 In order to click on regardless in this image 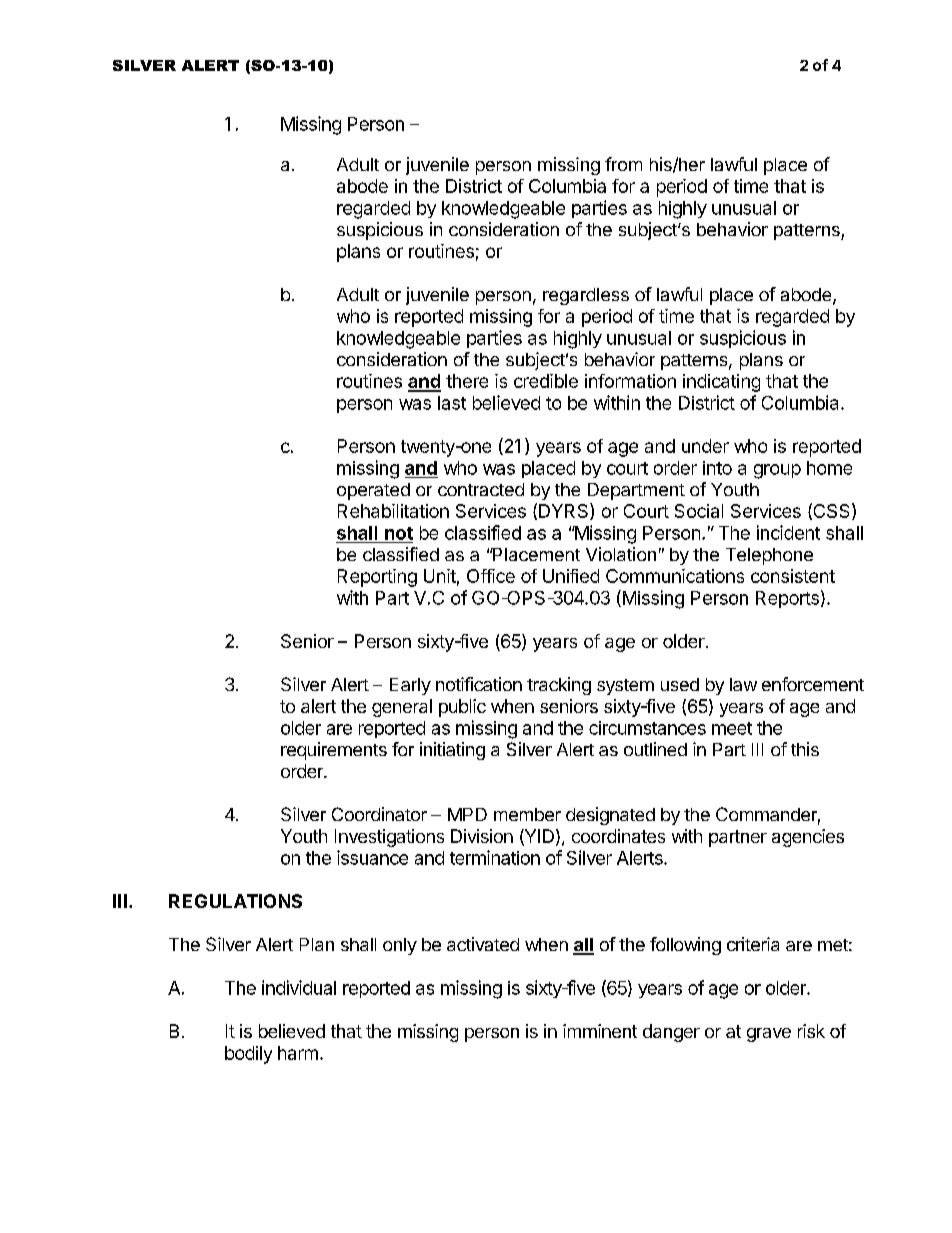, I will do `click(586, 296)`.
